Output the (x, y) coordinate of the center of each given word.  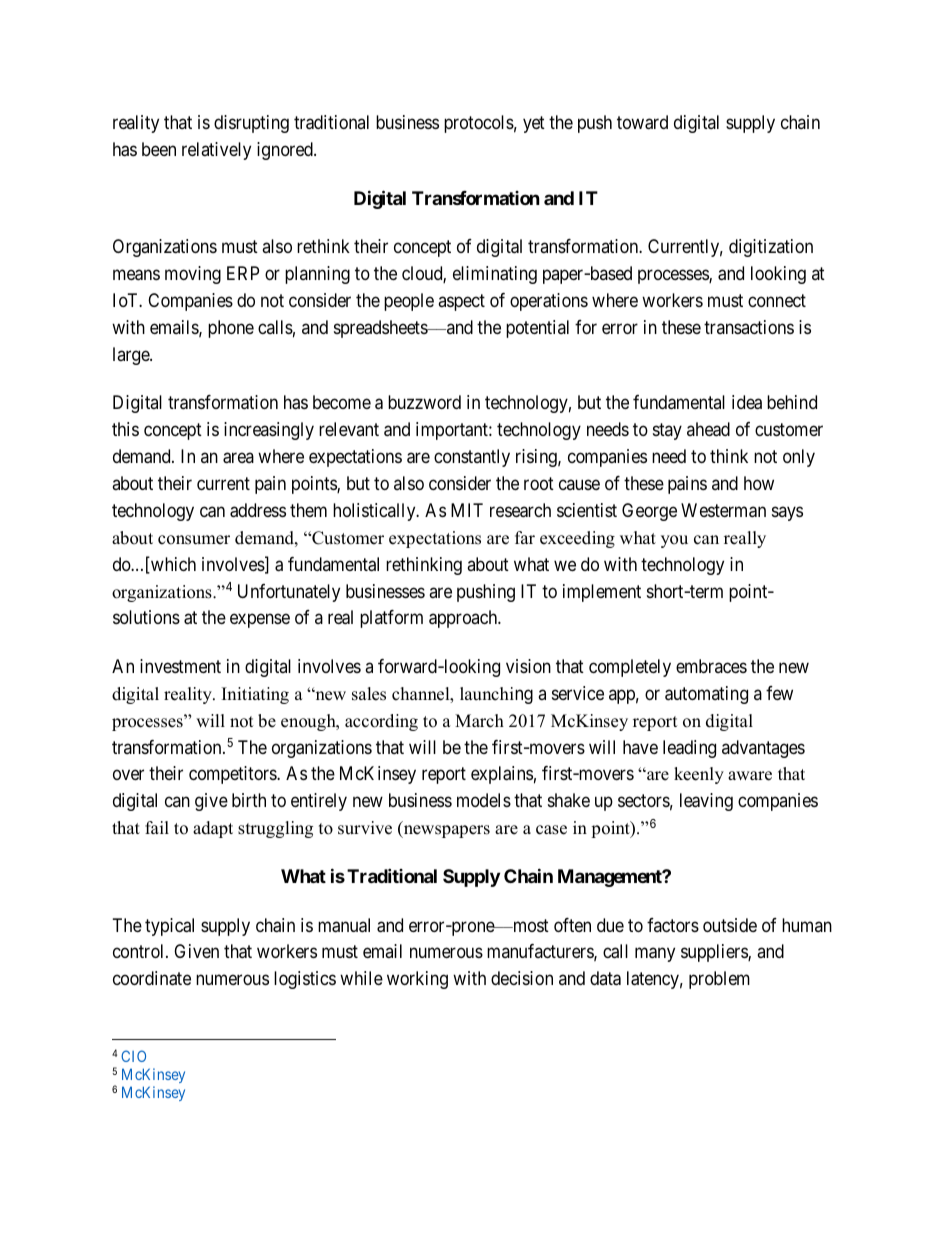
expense (260, 621)
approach (464, 619)
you (674, 541)
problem (719, 980)
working (417, 980)
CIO (133, 1056)
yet (534, 124)
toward (642, 122)
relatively (216, 151)
